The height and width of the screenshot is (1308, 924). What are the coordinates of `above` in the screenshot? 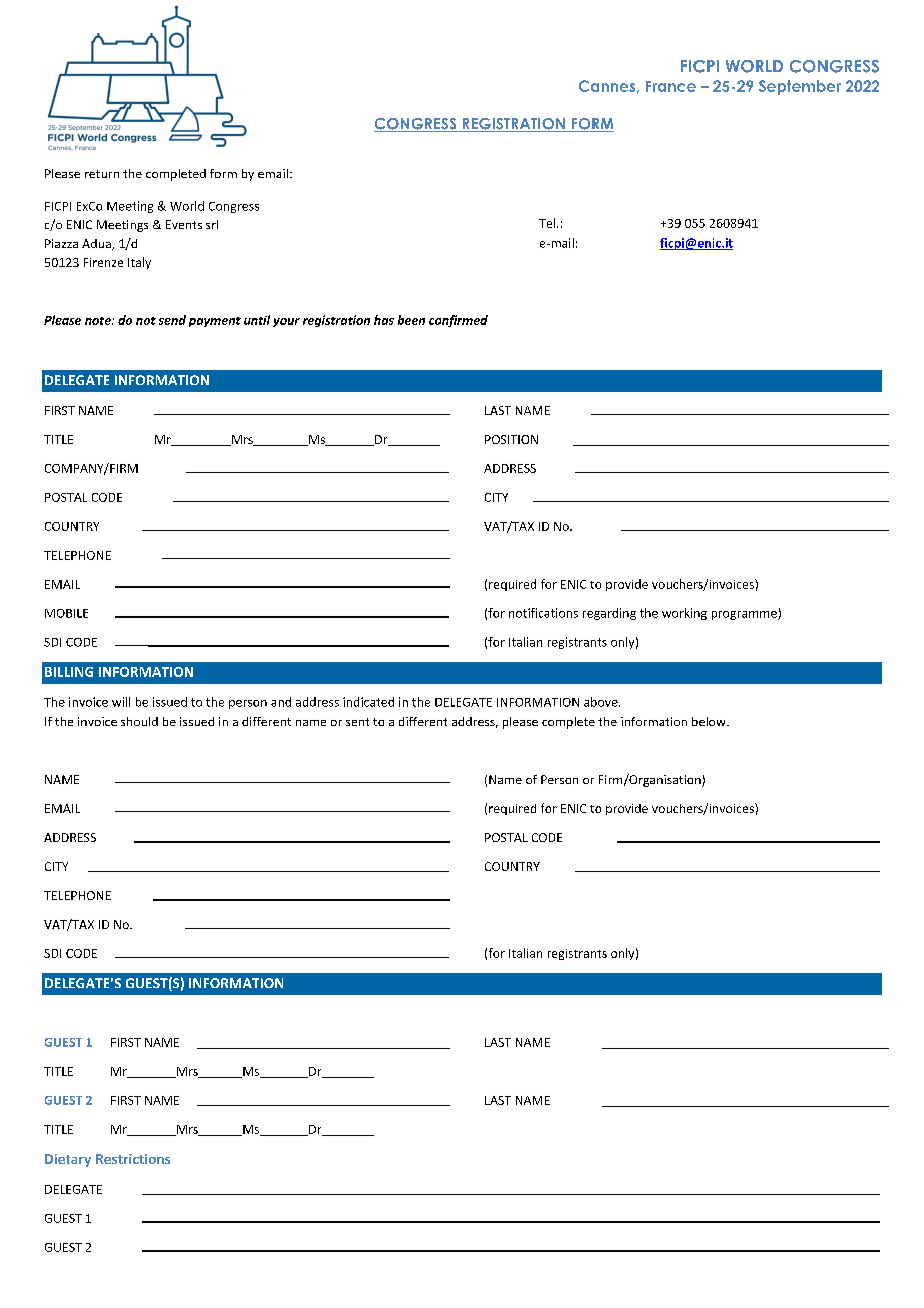 It's located at (602, 702).
